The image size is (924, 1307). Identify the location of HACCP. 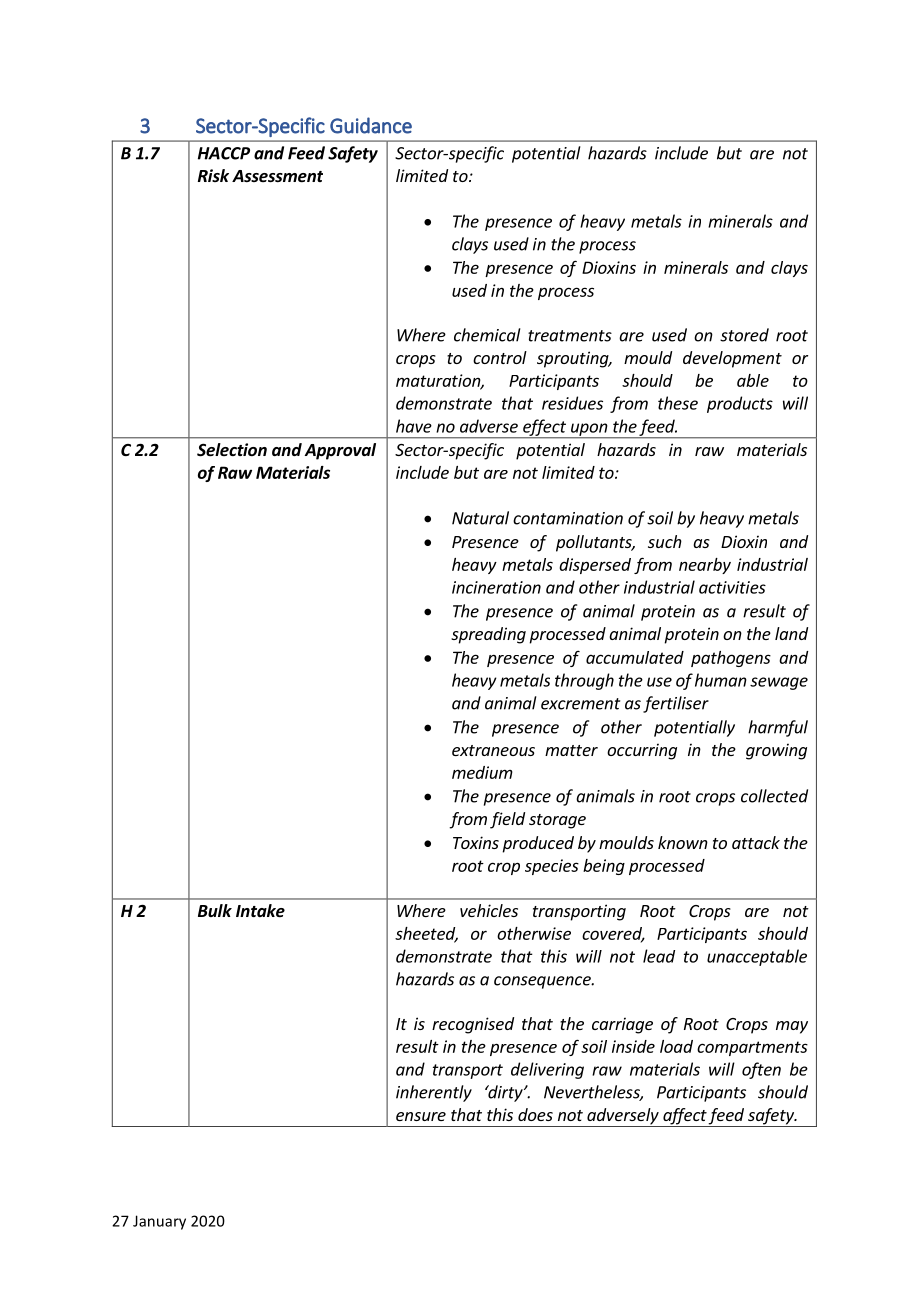
(224, 153).
